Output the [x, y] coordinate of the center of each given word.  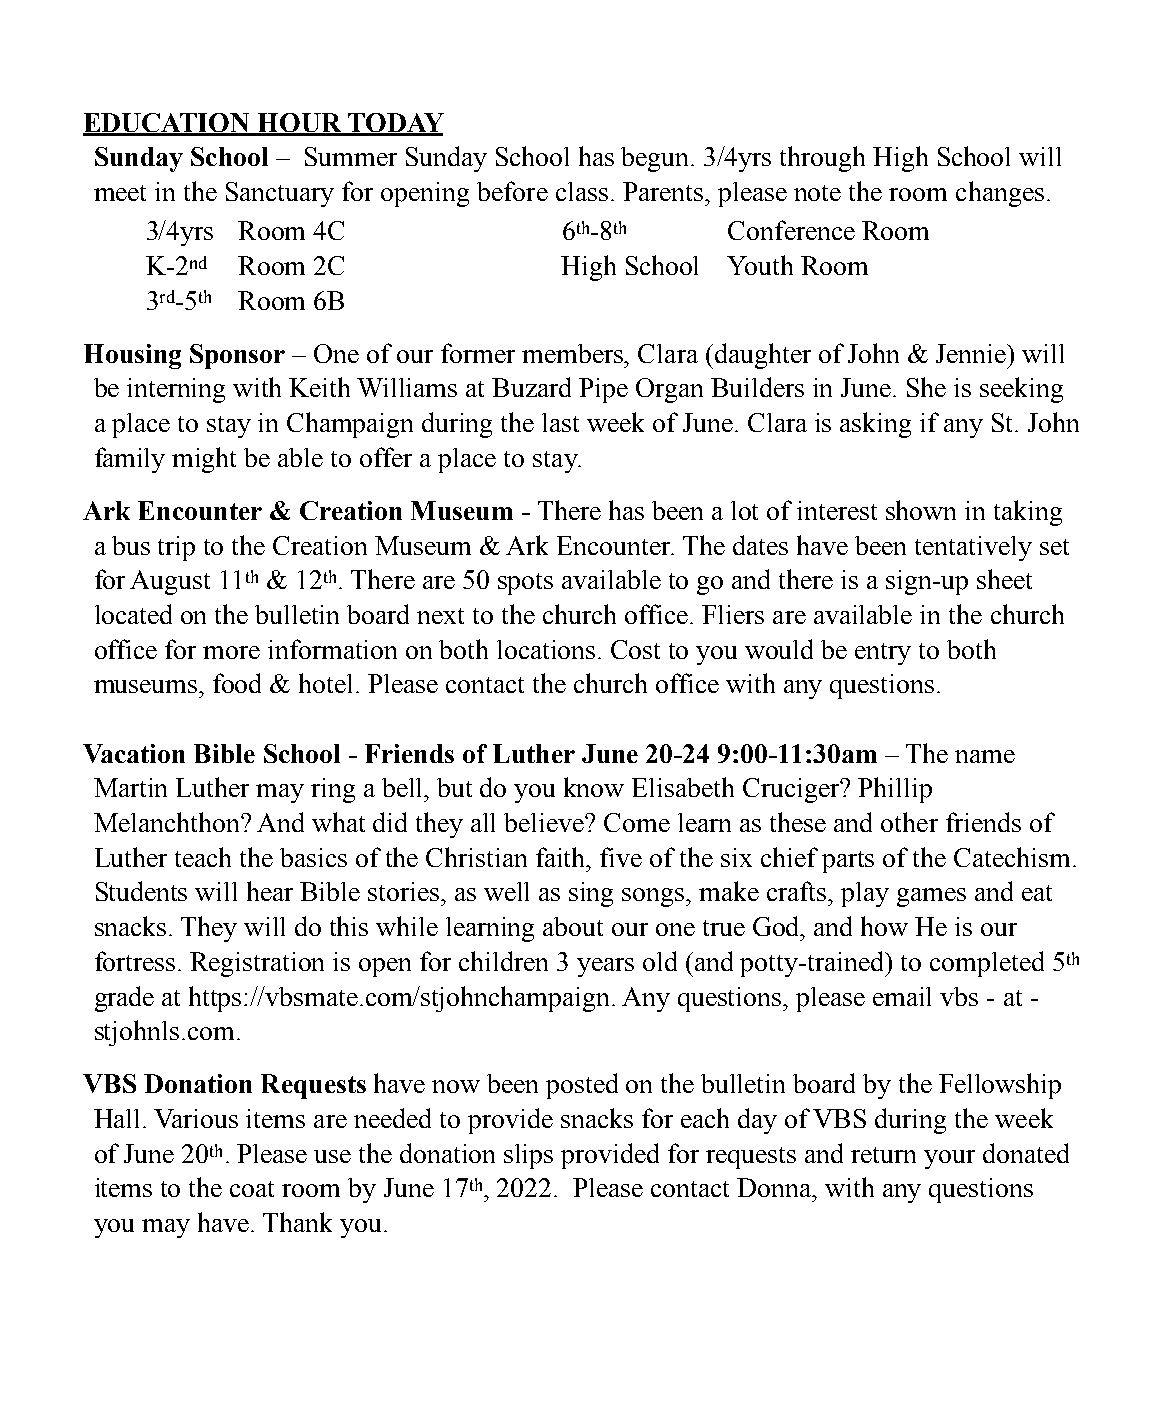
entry [883, 654]
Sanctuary [280, 194]
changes [1000, 194]
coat [252, 1189]
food [237, 683]
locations [546, 649]
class [582, 191]
